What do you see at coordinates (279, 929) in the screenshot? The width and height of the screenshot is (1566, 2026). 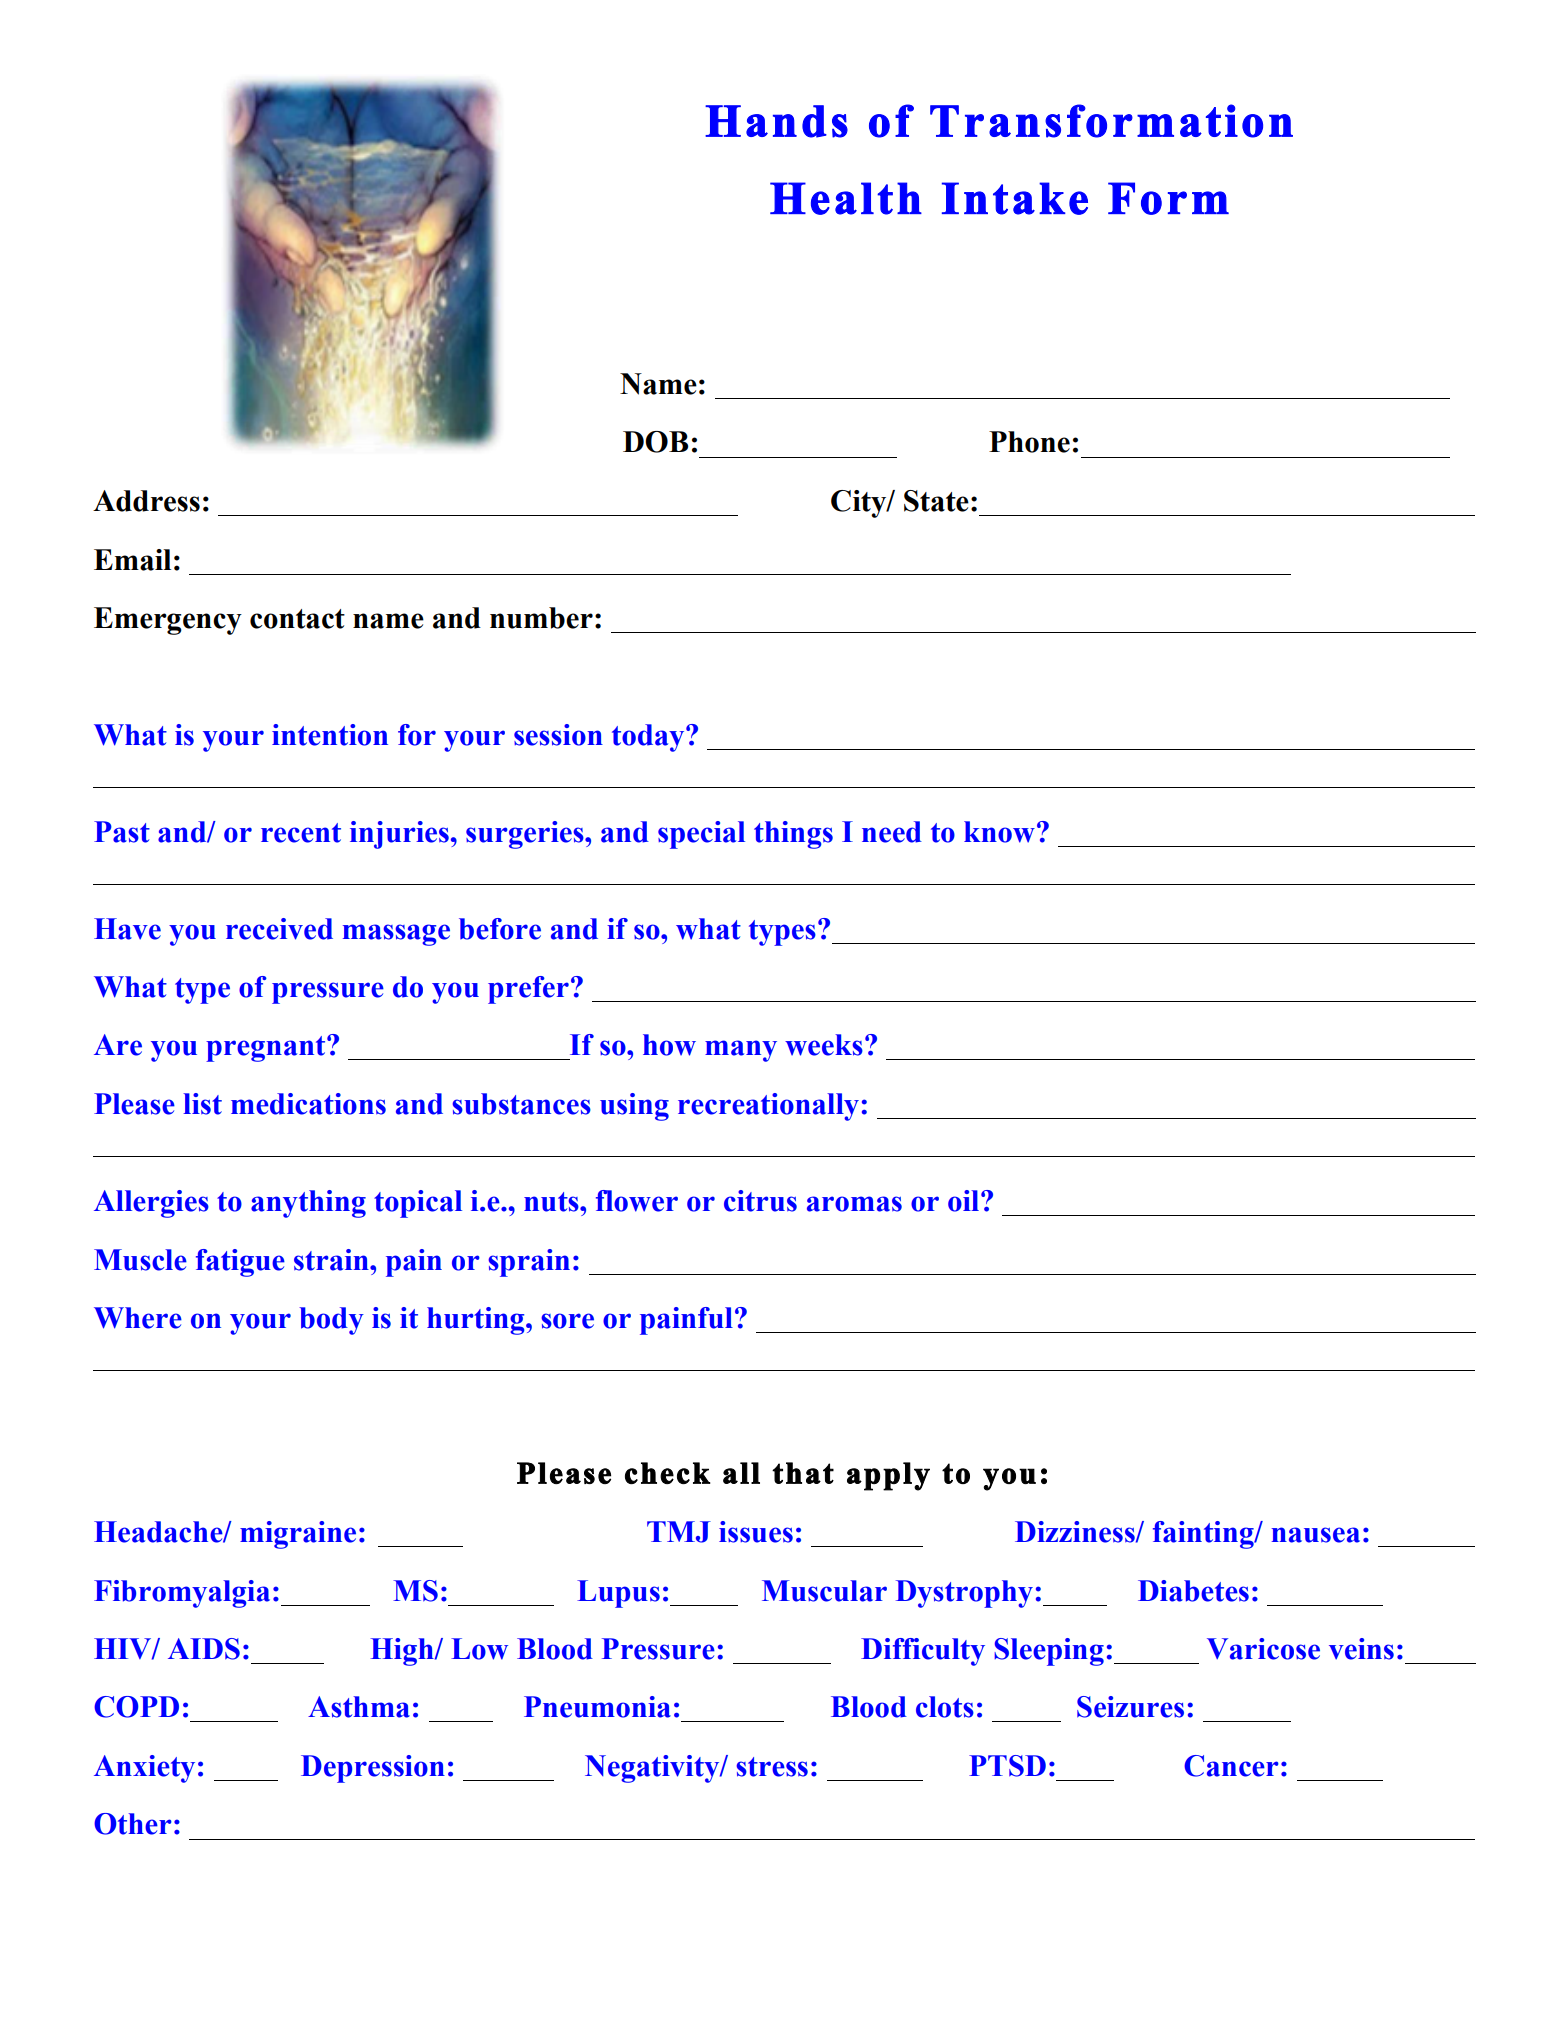 I see `received` at bounding box center [279, 929].
